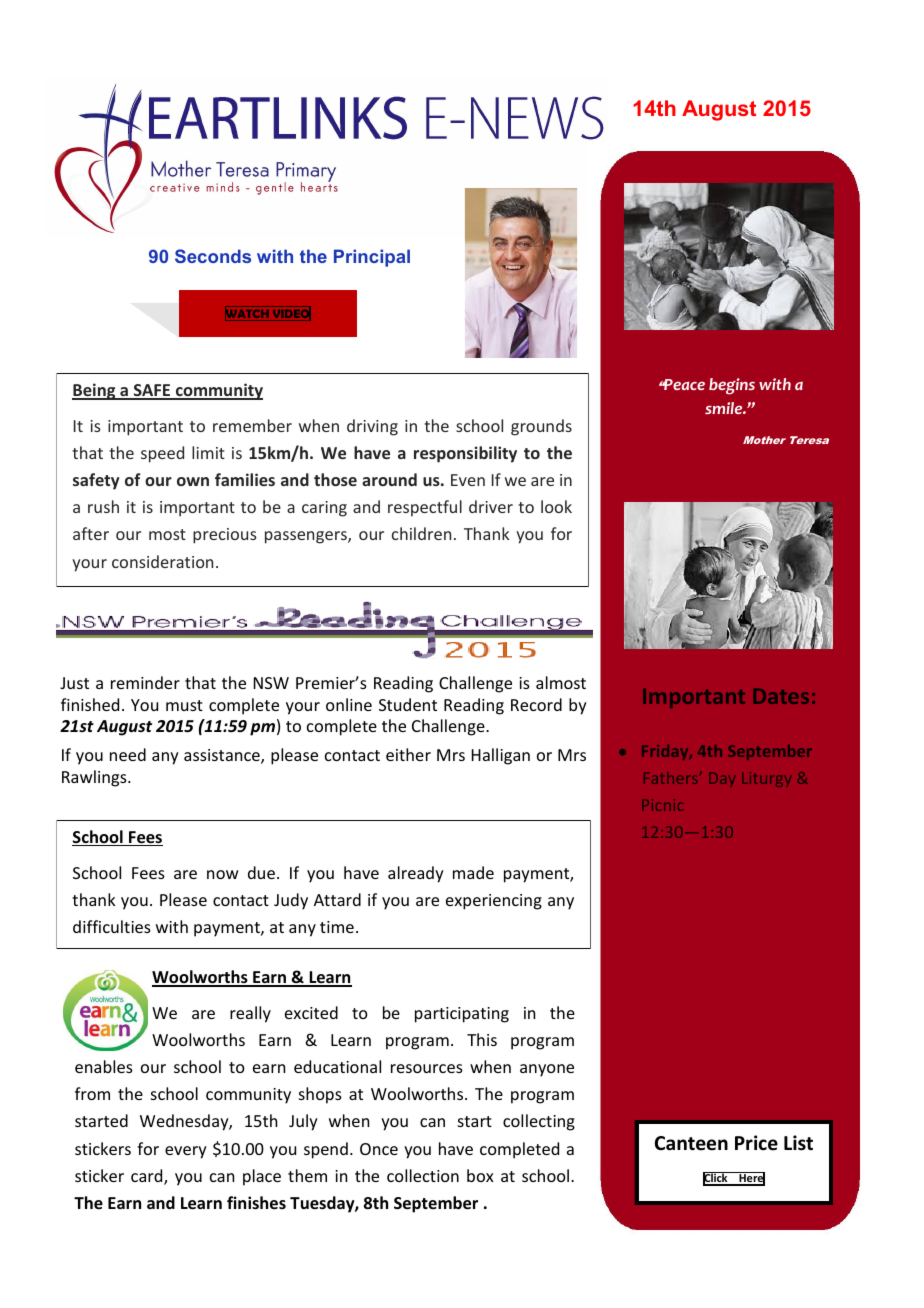  I want to click on card, so click(148, 1177).
